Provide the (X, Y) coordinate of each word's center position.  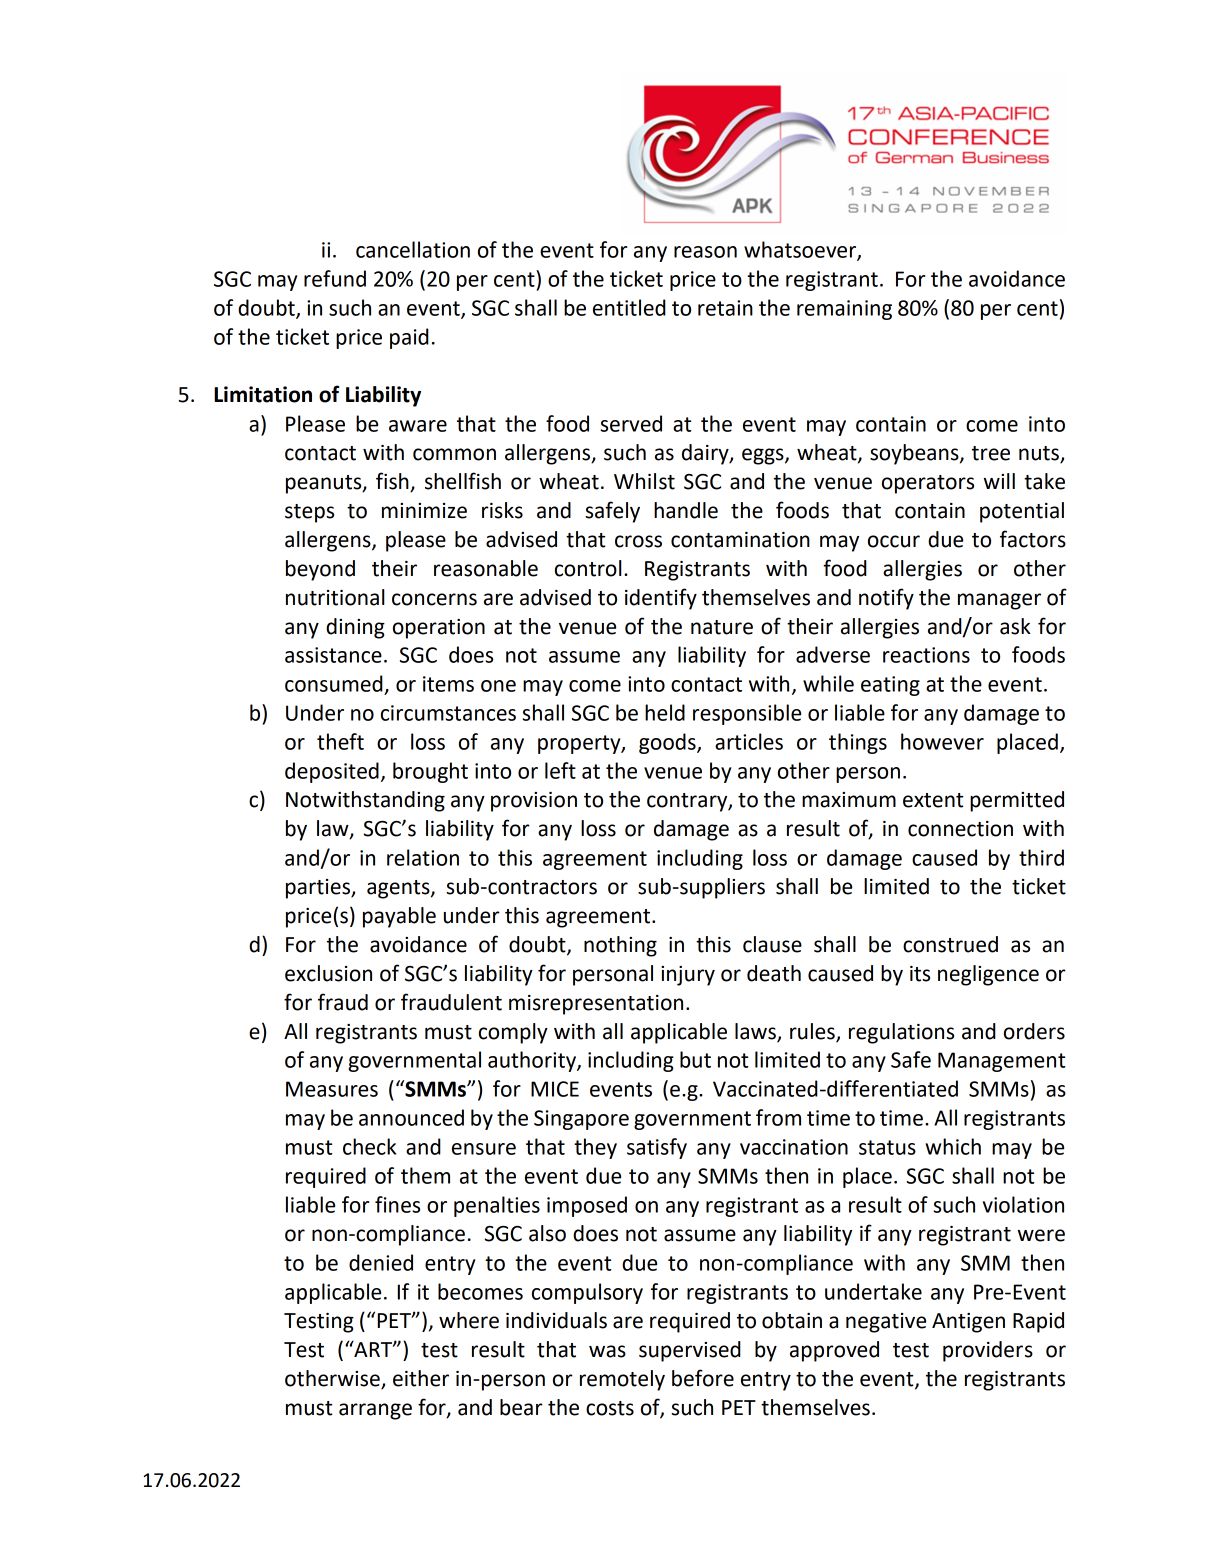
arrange (375, 1411)
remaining (844, 310)
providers (988, 1351)
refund (335, 278)
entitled (629, 307)
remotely (622, 1380)
